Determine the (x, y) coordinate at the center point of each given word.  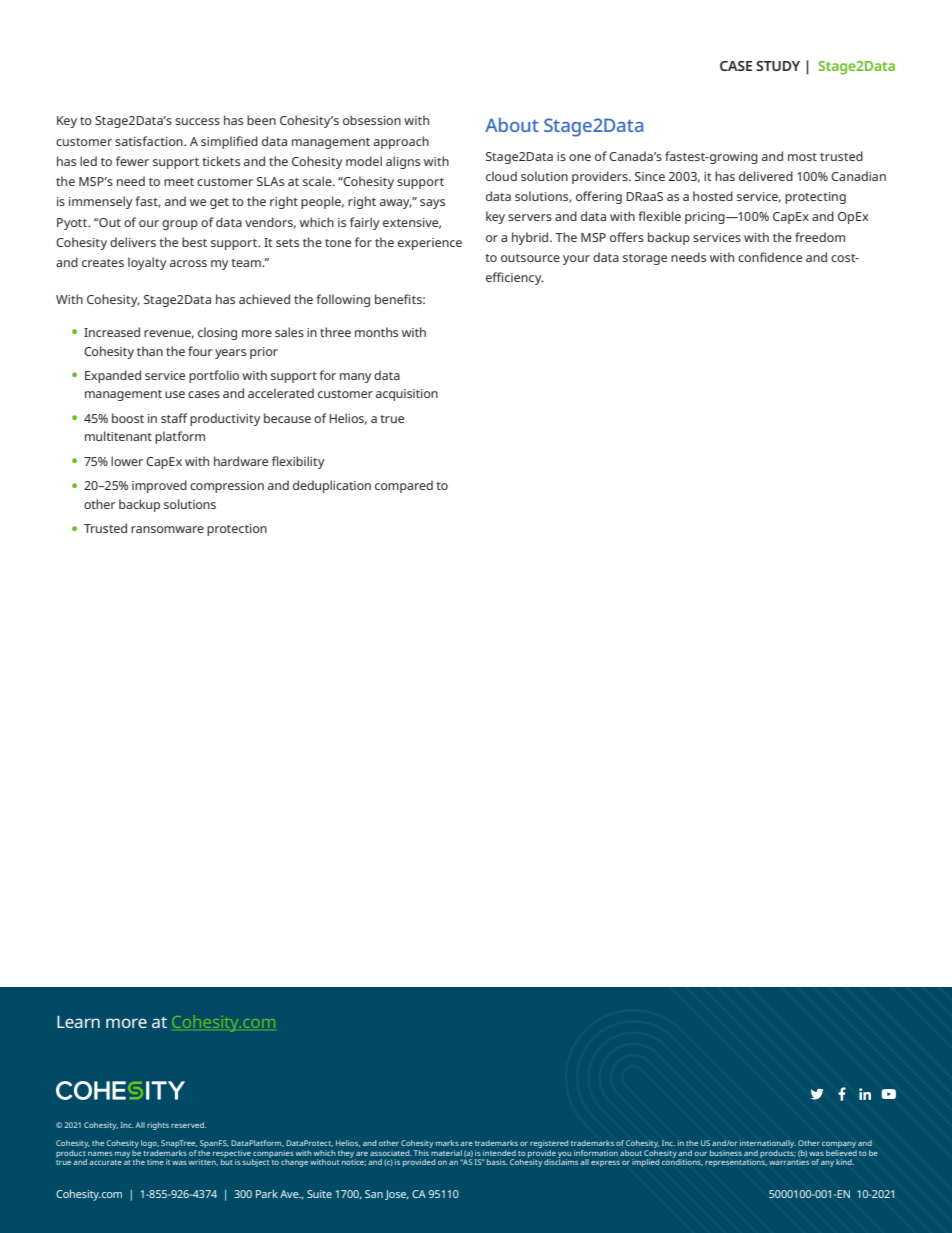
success (197, 121)
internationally (768, 1145)
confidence (770, 257)
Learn (78, 1022)
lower (127, 461)
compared (404, 486)
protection (237, 530)
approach (401, 142)
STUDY (778, 66)
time (155, 1162)
